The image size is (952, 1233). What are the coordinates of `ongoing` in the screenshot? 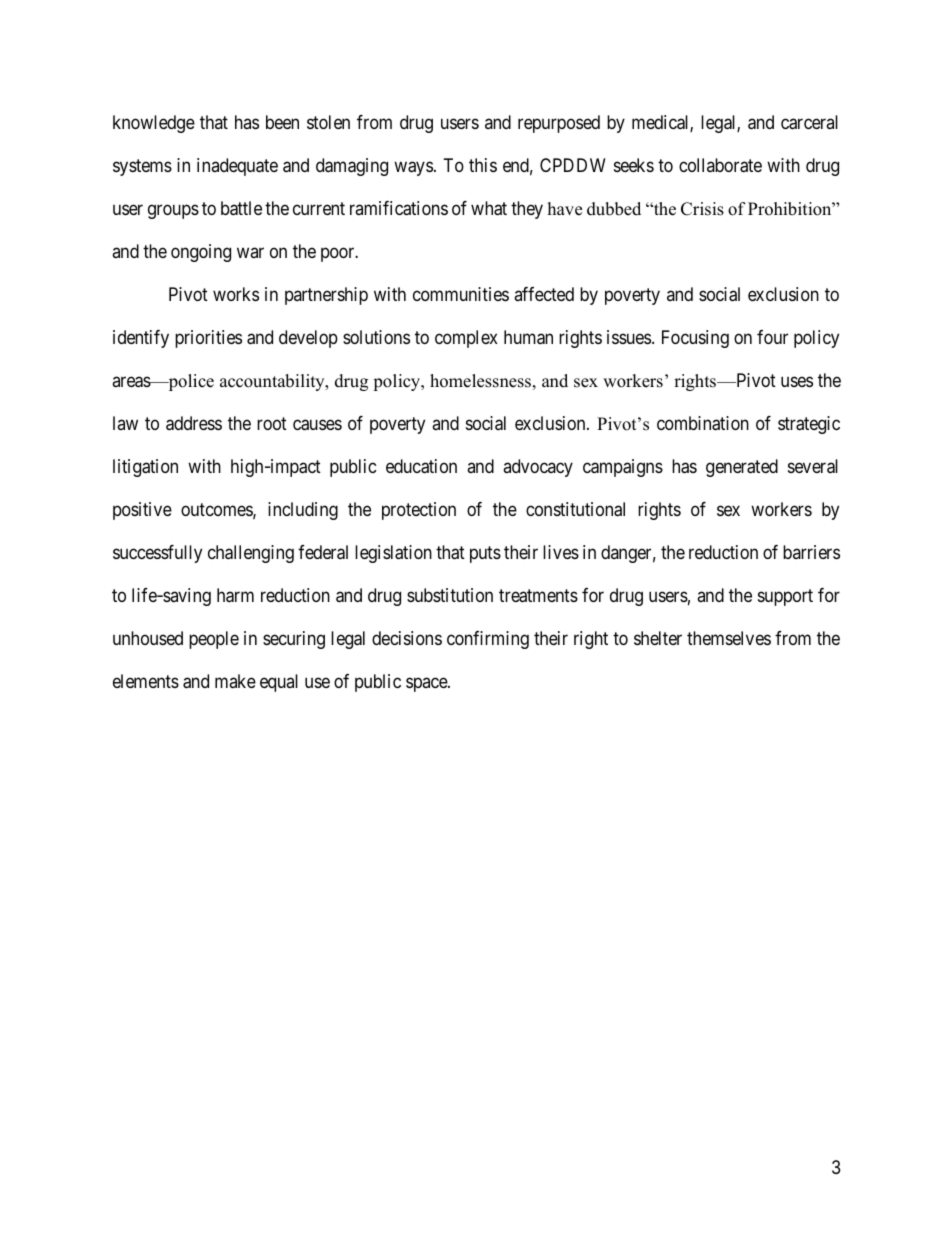 It's located at (201, 253).
